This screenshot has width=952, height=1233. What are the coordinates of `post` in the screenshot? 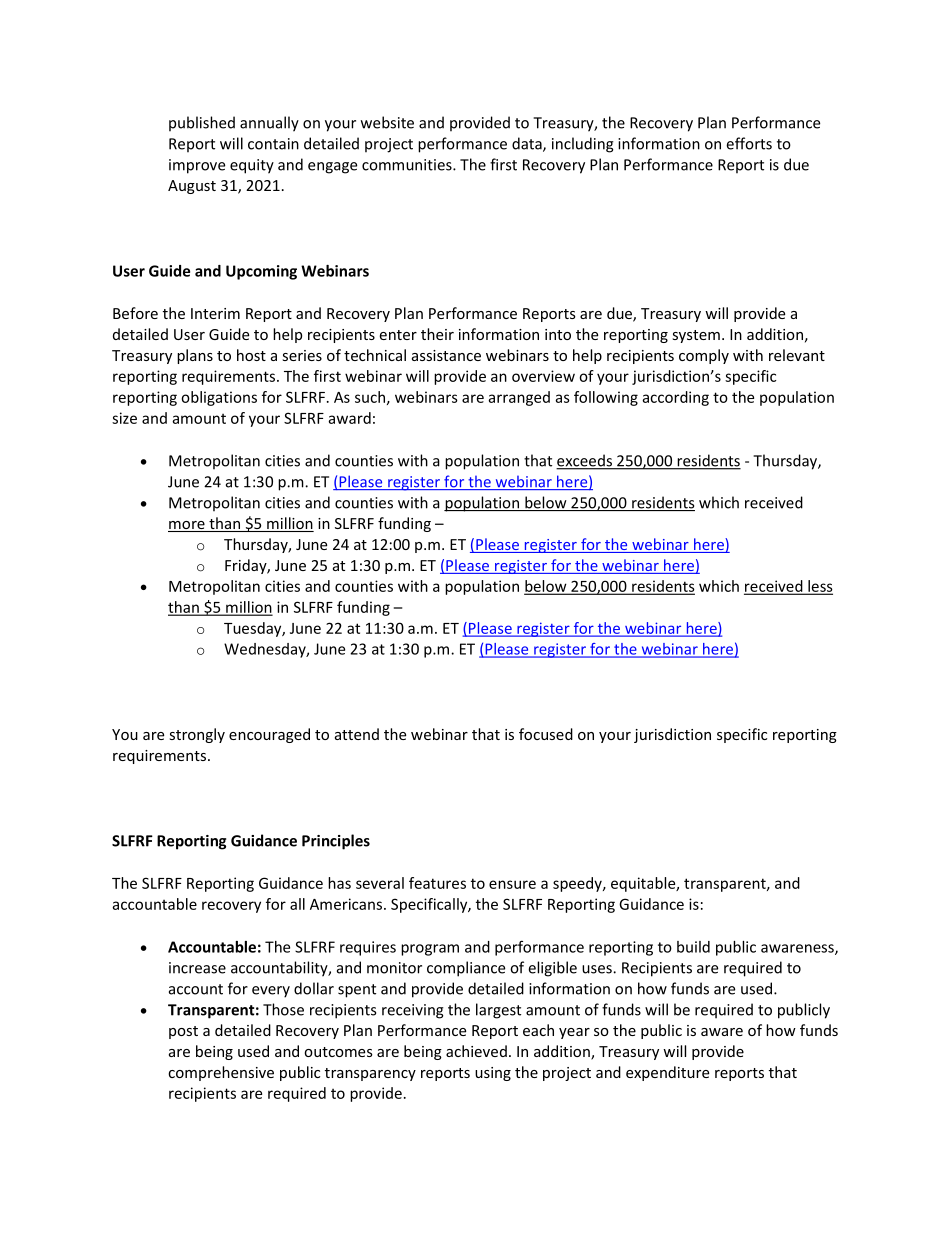 It's located at (183, 1032).
